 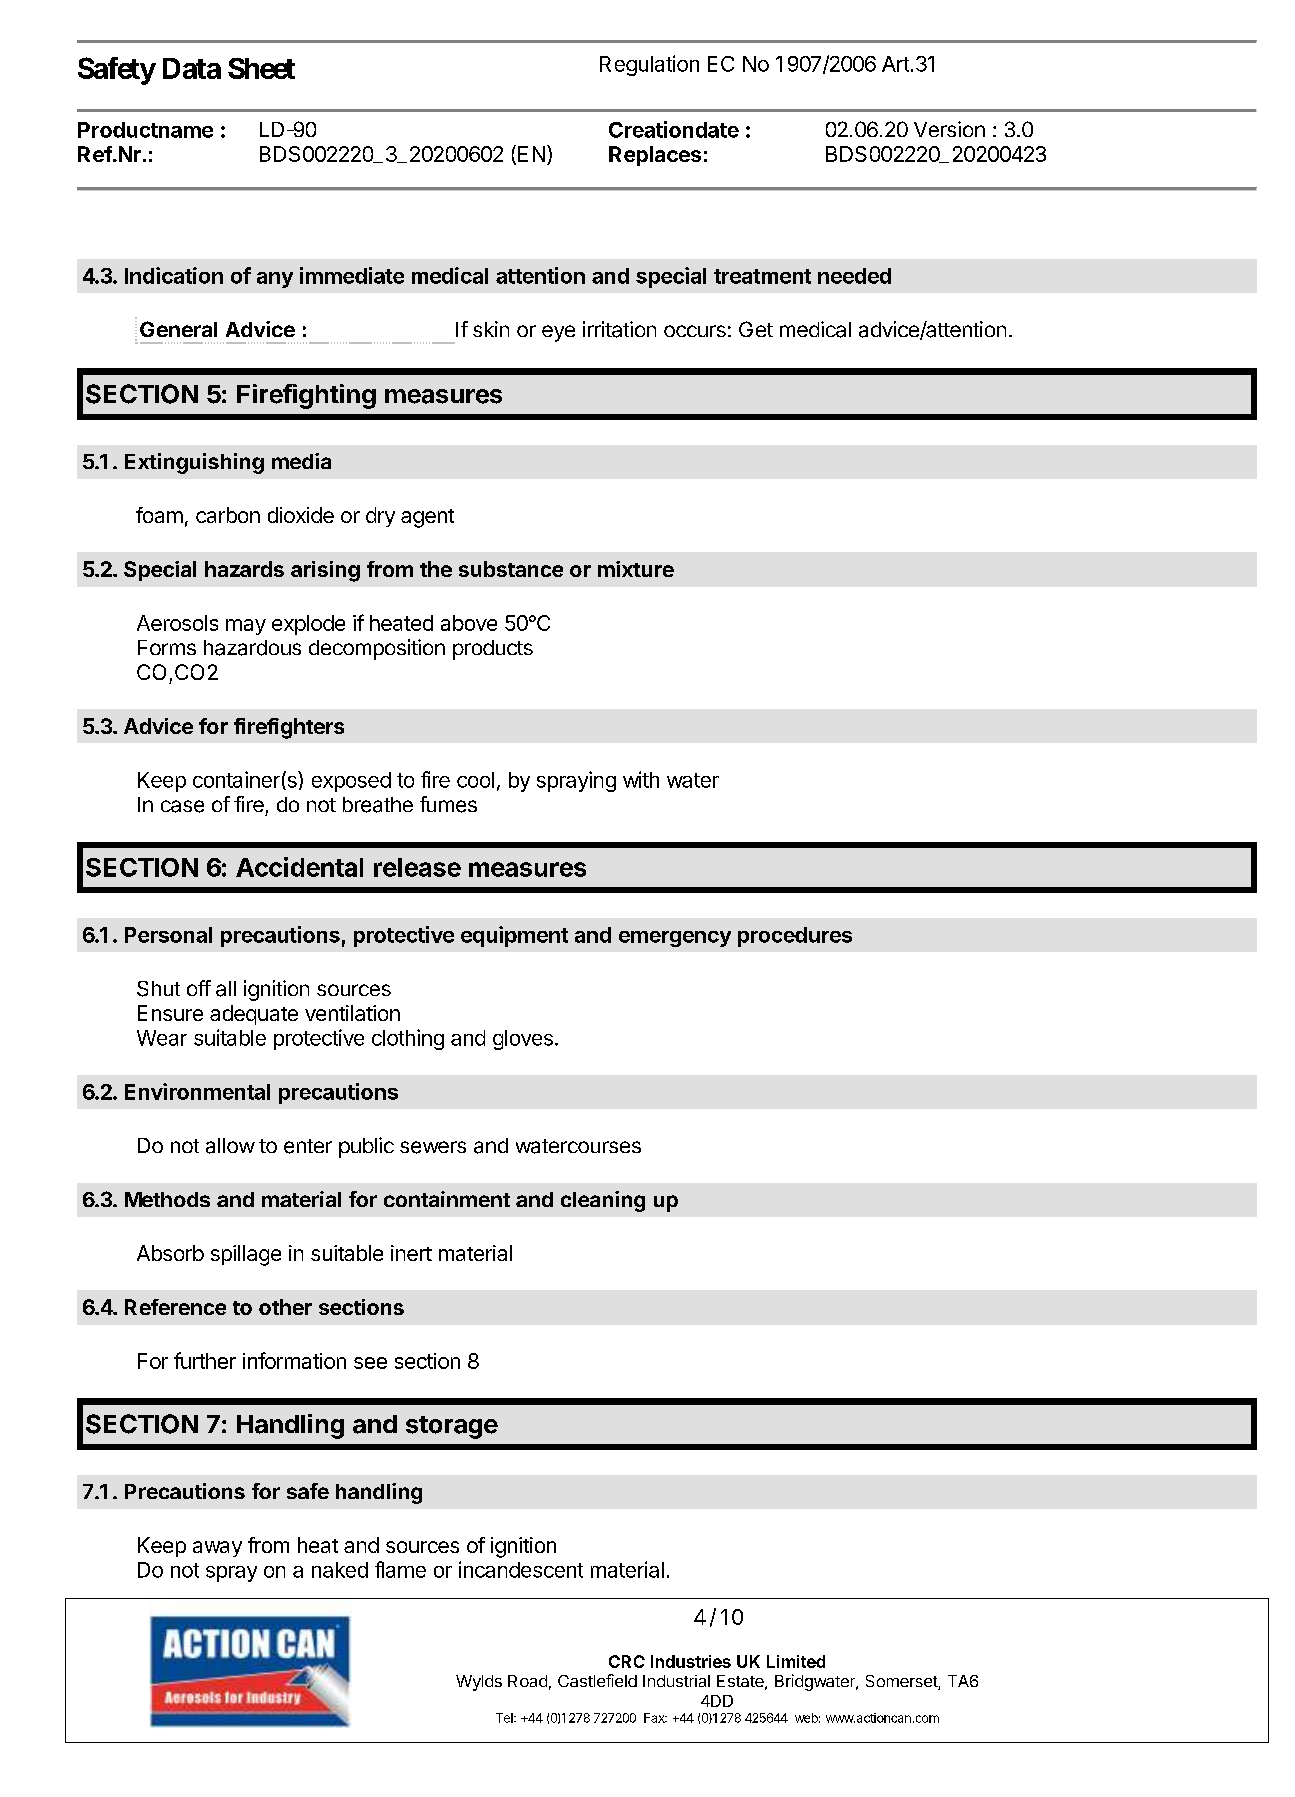 I want to click on procedures, so click(x=795, y=937).
